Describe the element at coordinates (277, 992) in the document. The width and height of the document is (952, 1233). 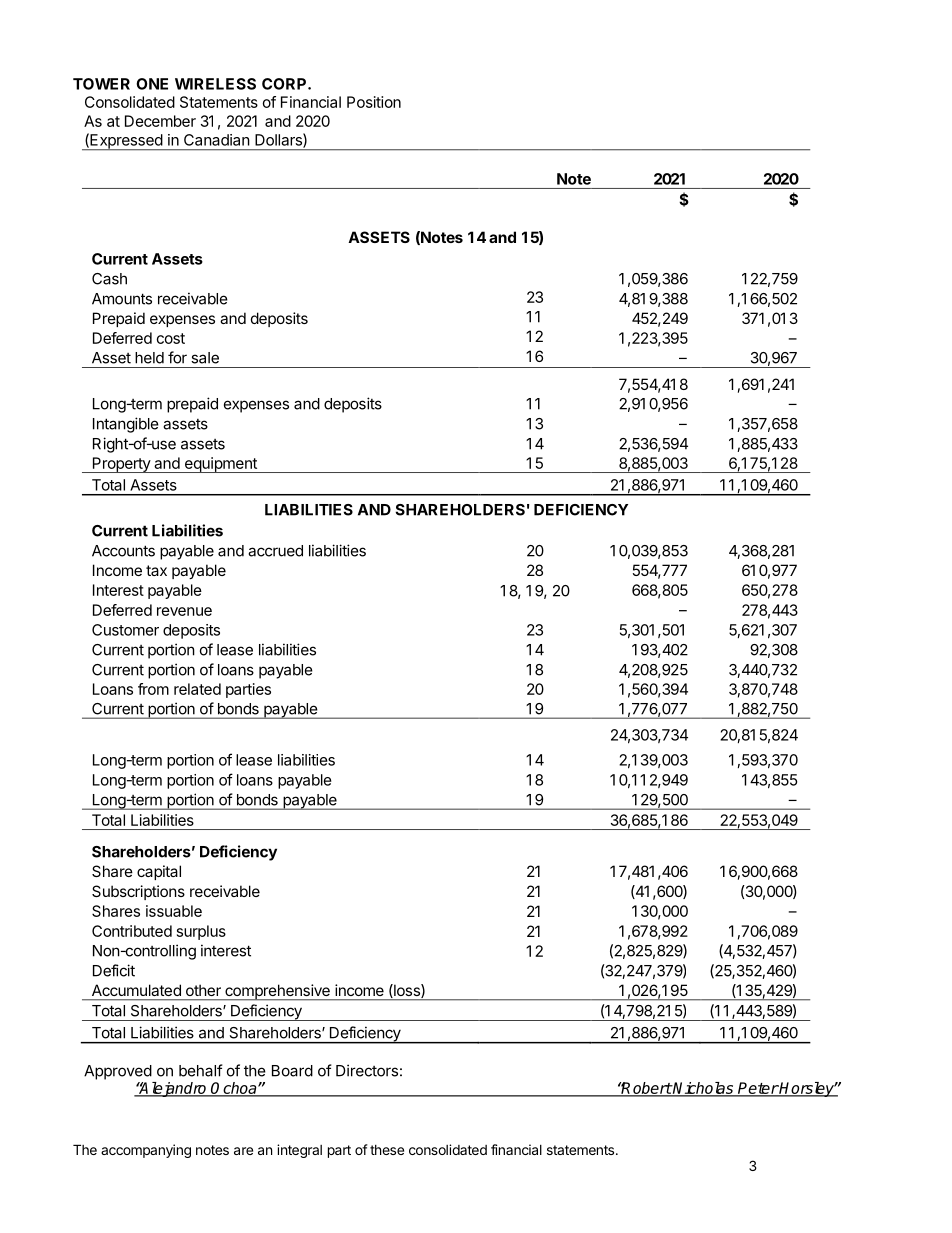
I see `comprehensive` at that location.
